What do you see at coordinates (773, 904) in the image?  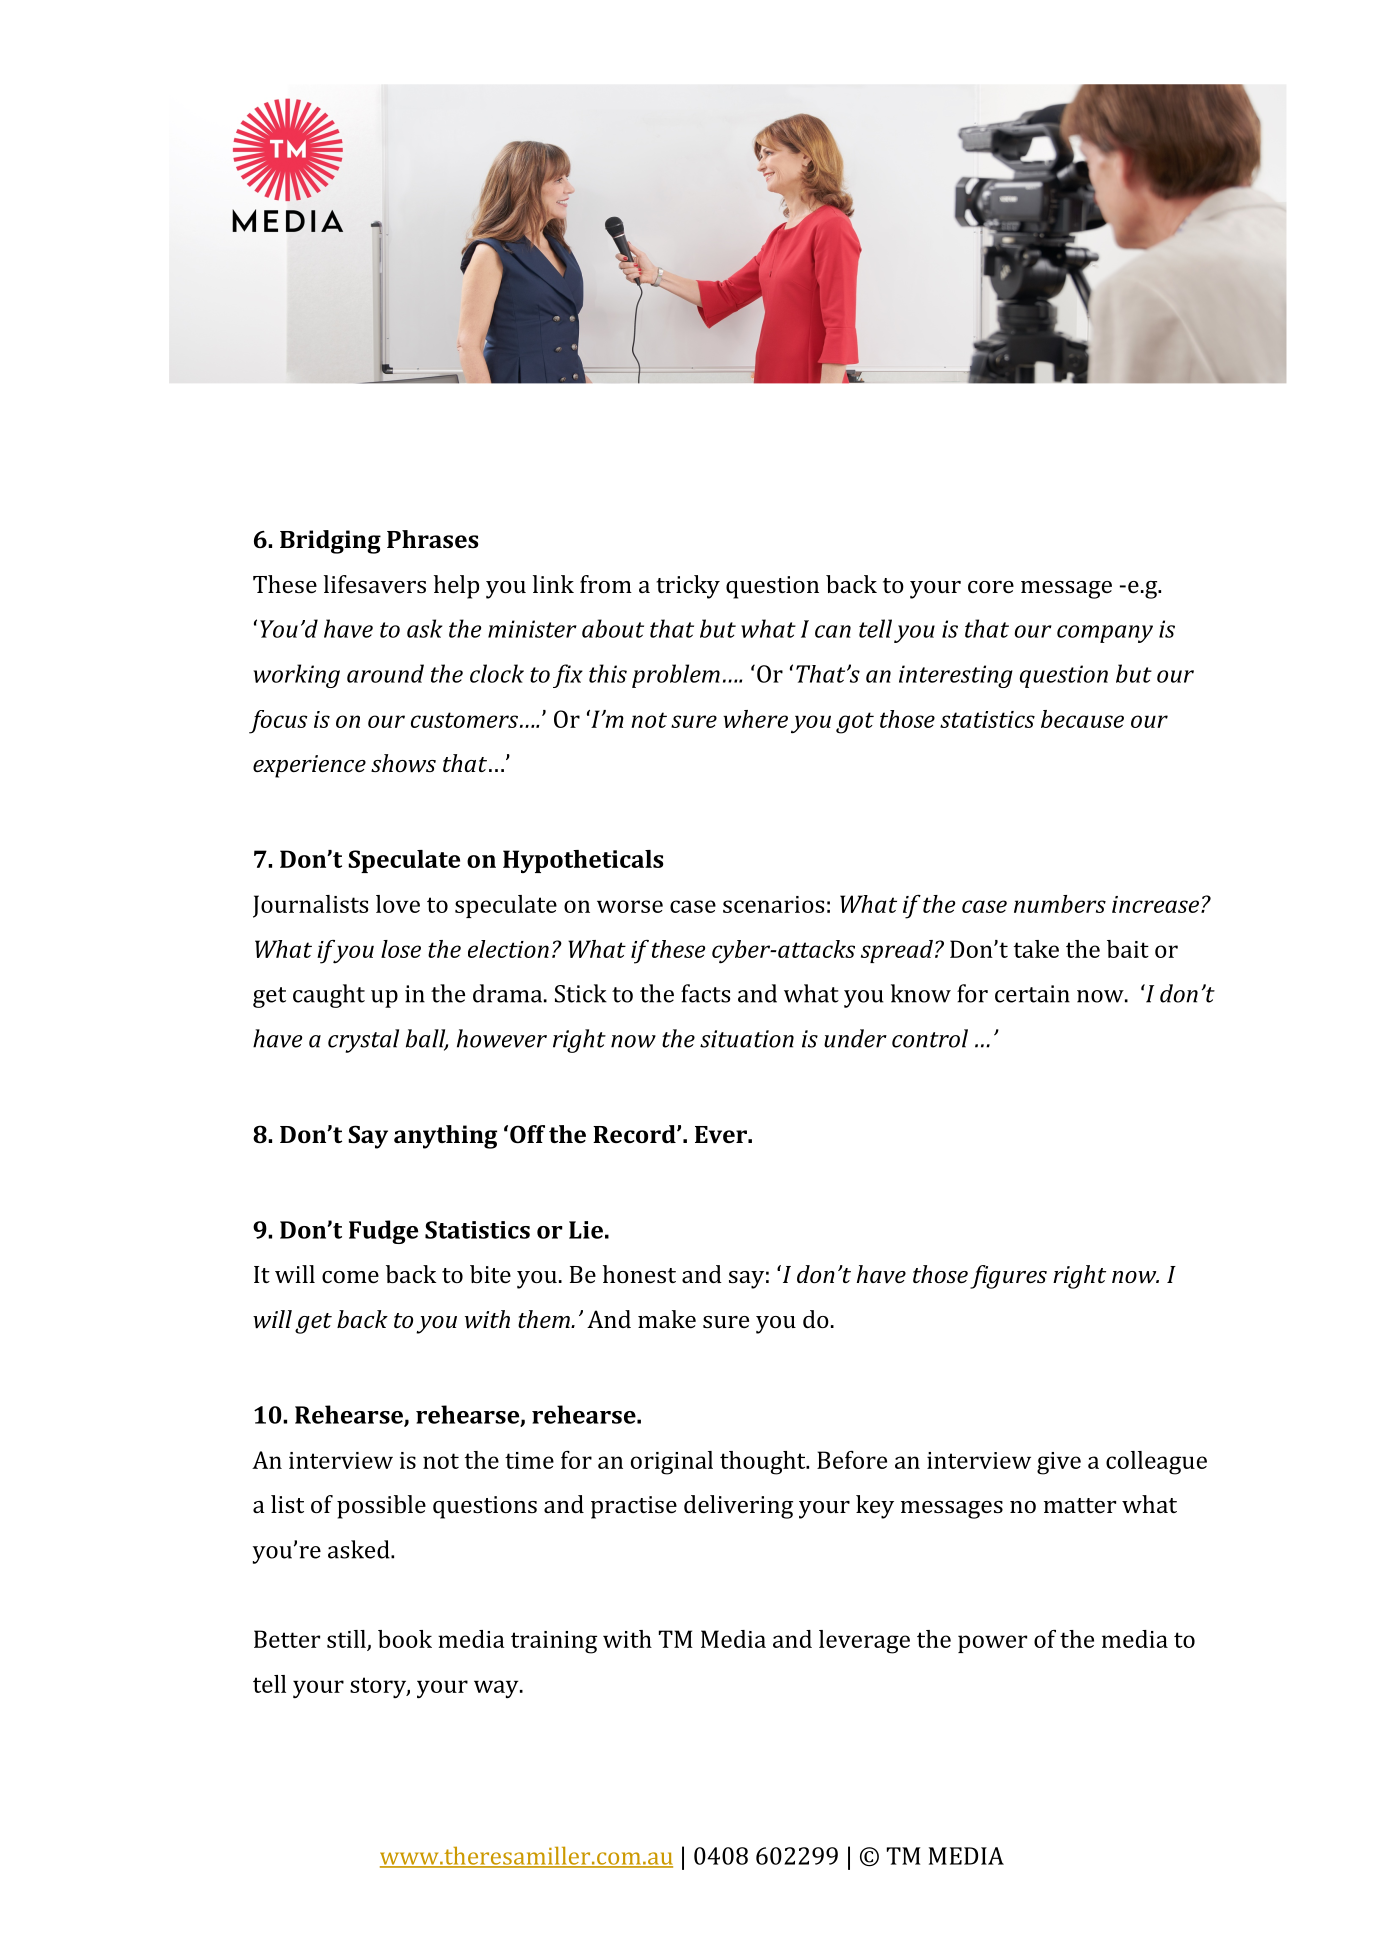 I see `scenarios` at bounding box center [773, 904].
